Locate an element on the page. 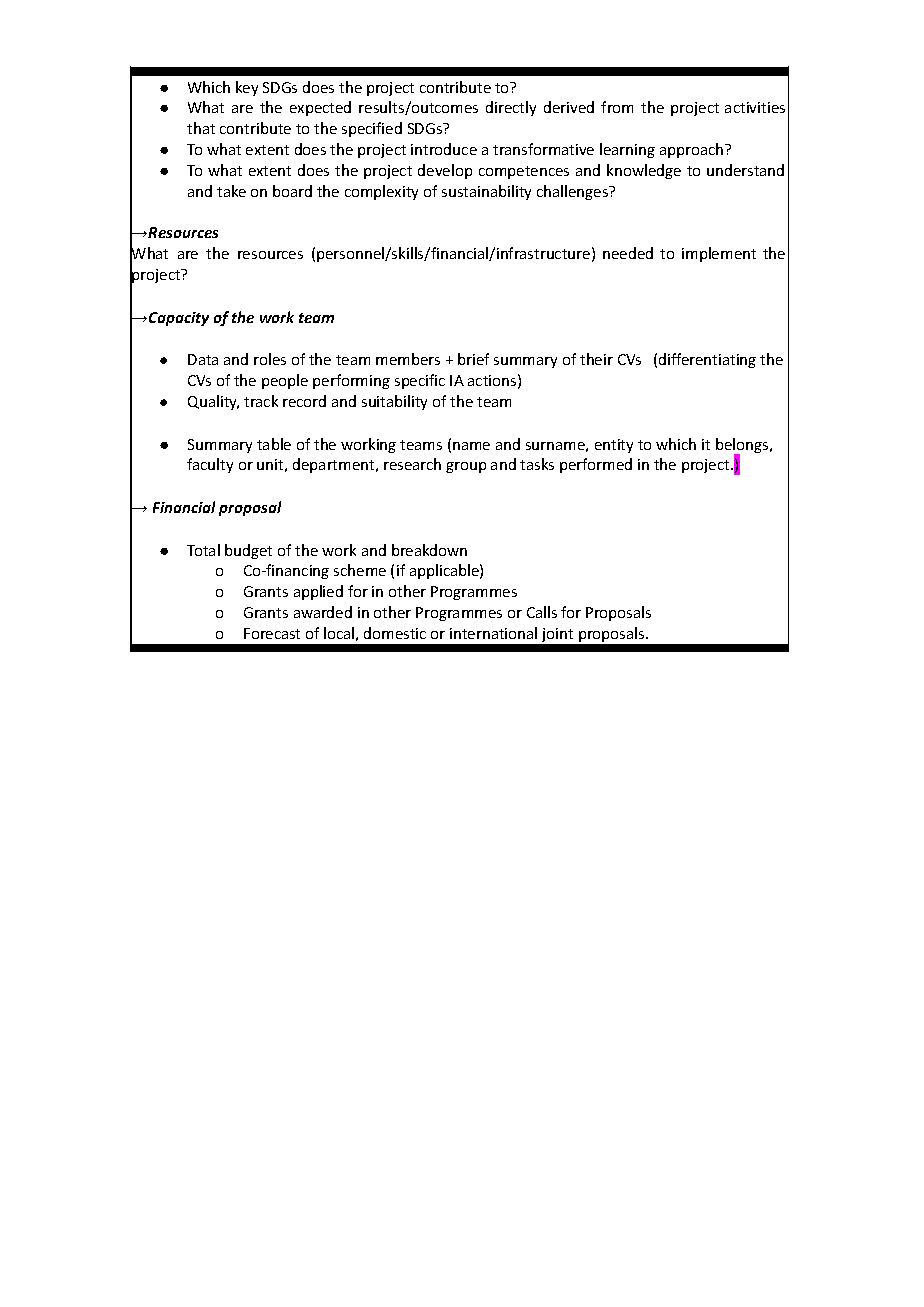 This image has height=1307, width=924. Capacity is located at coordinates (179, 319).
